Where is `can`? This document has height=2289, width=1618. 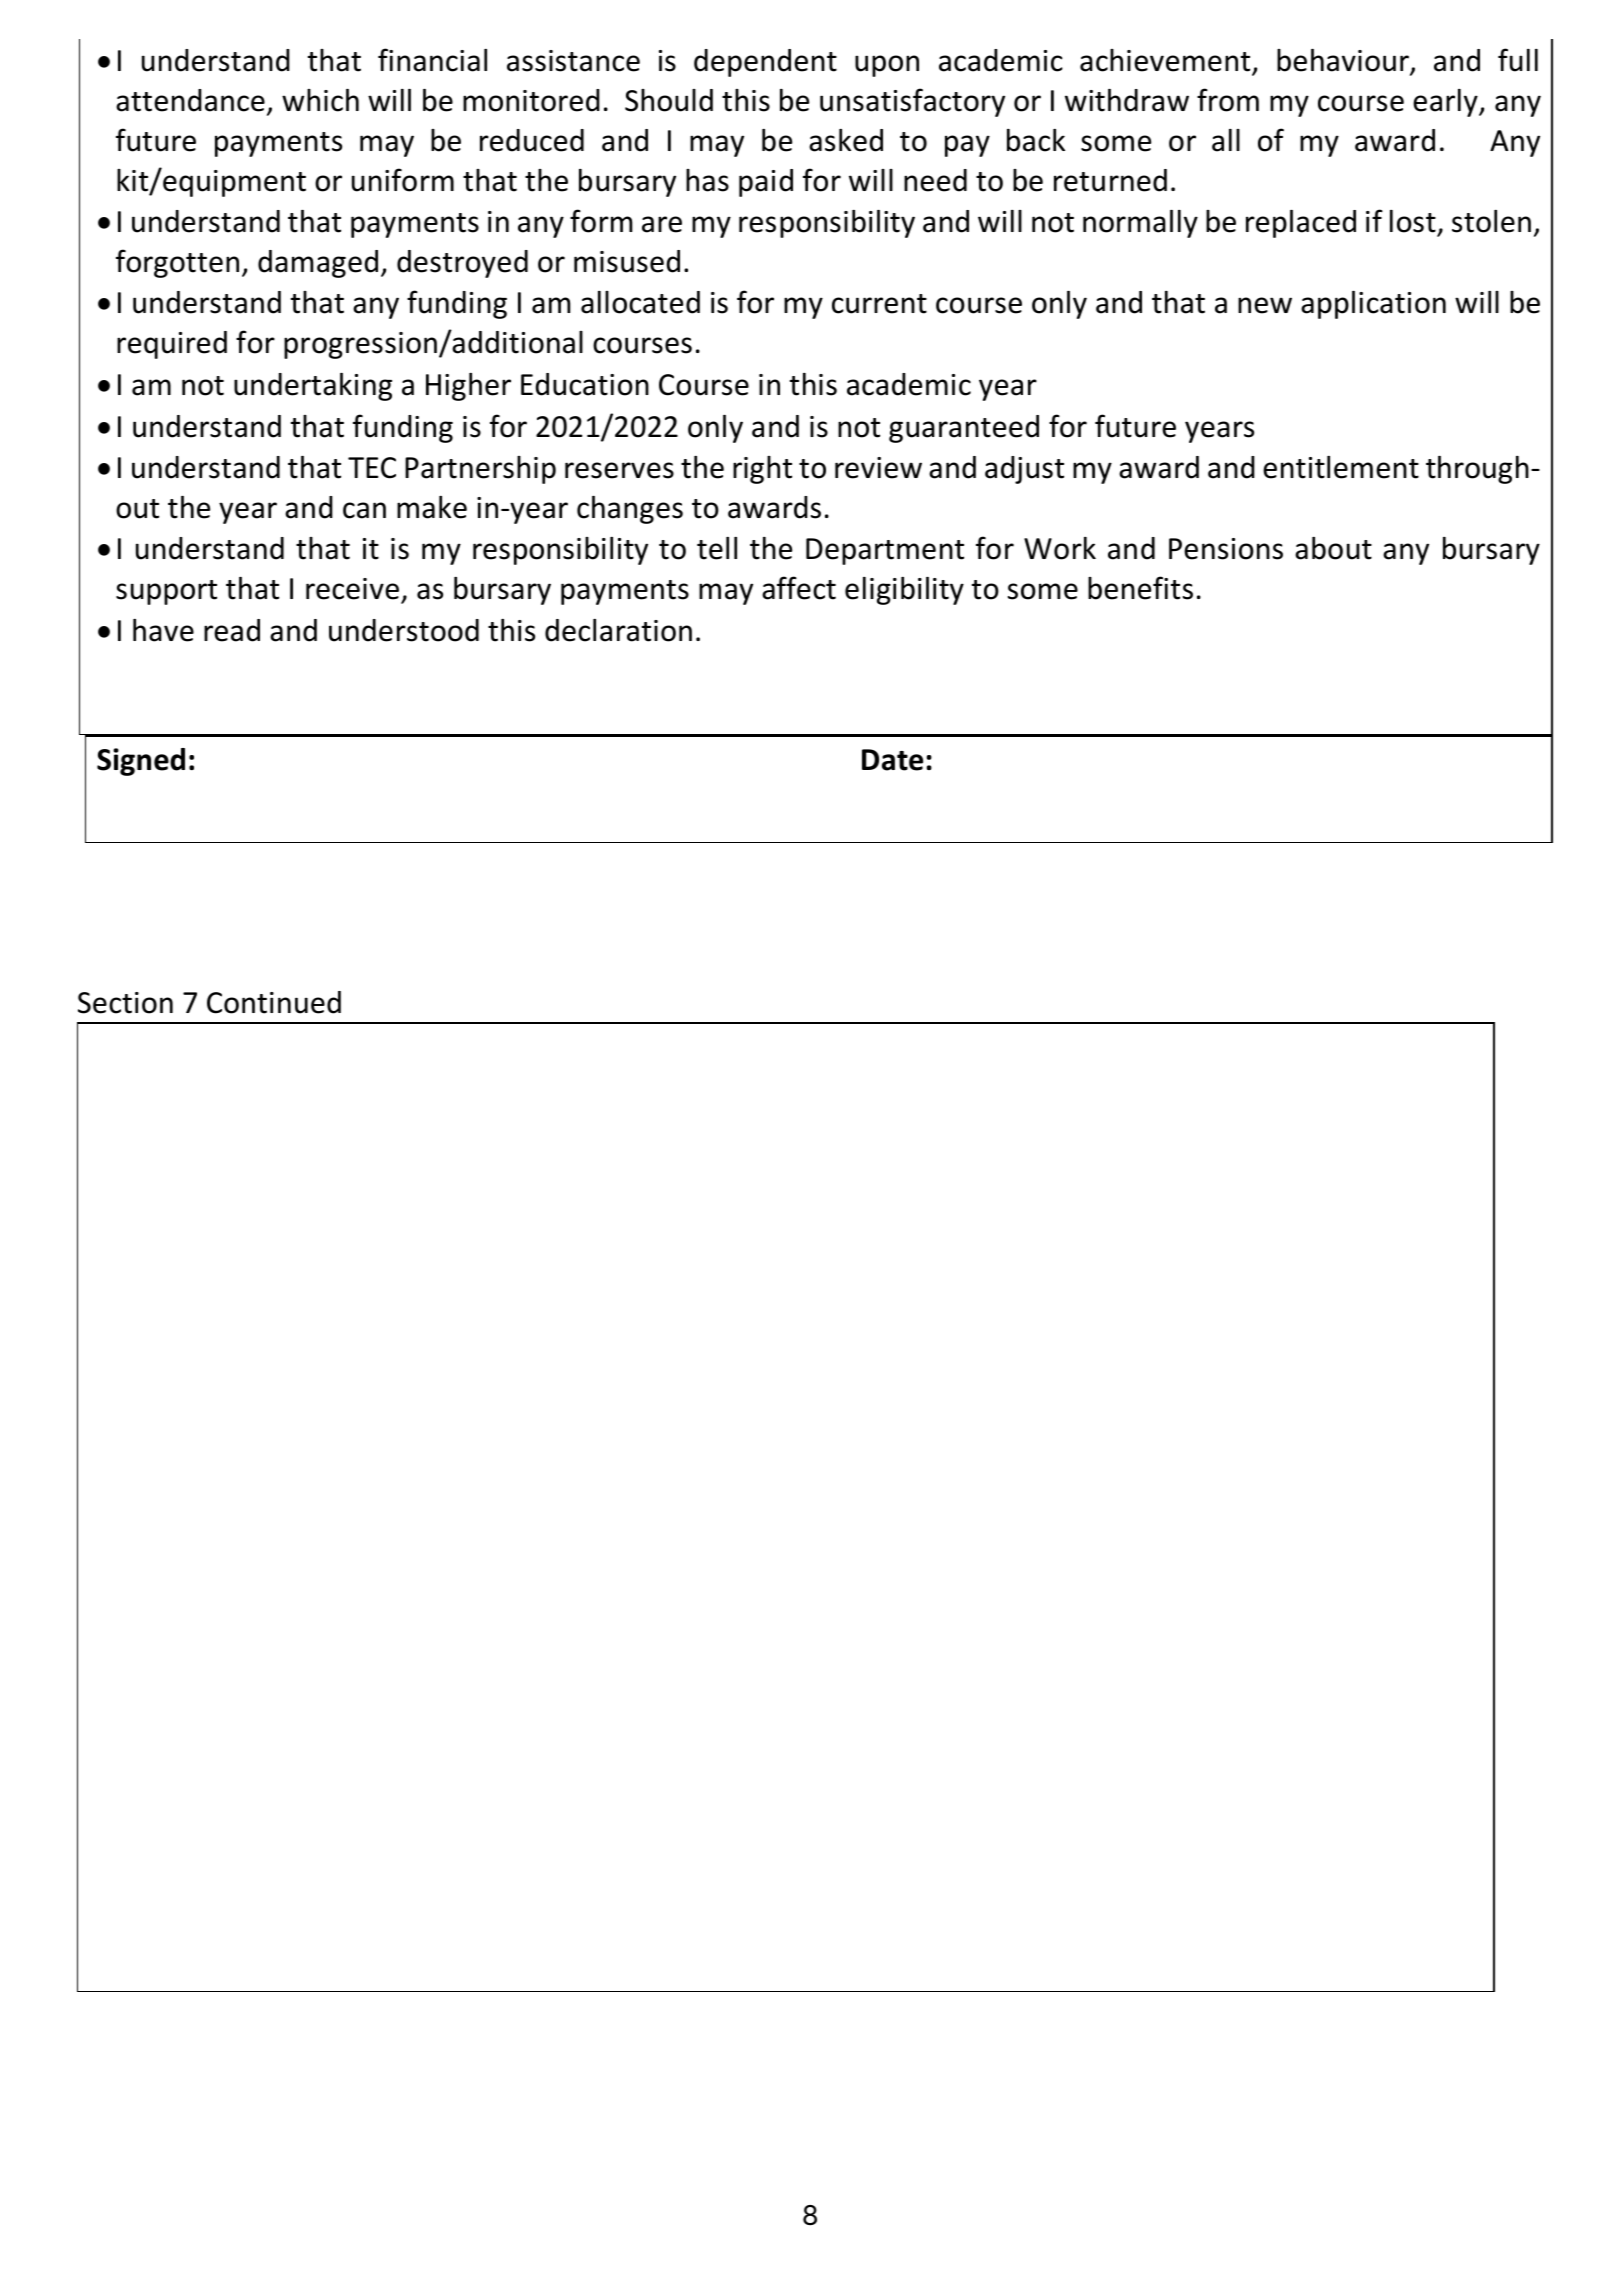
can is located at coordinates (364, 510).
